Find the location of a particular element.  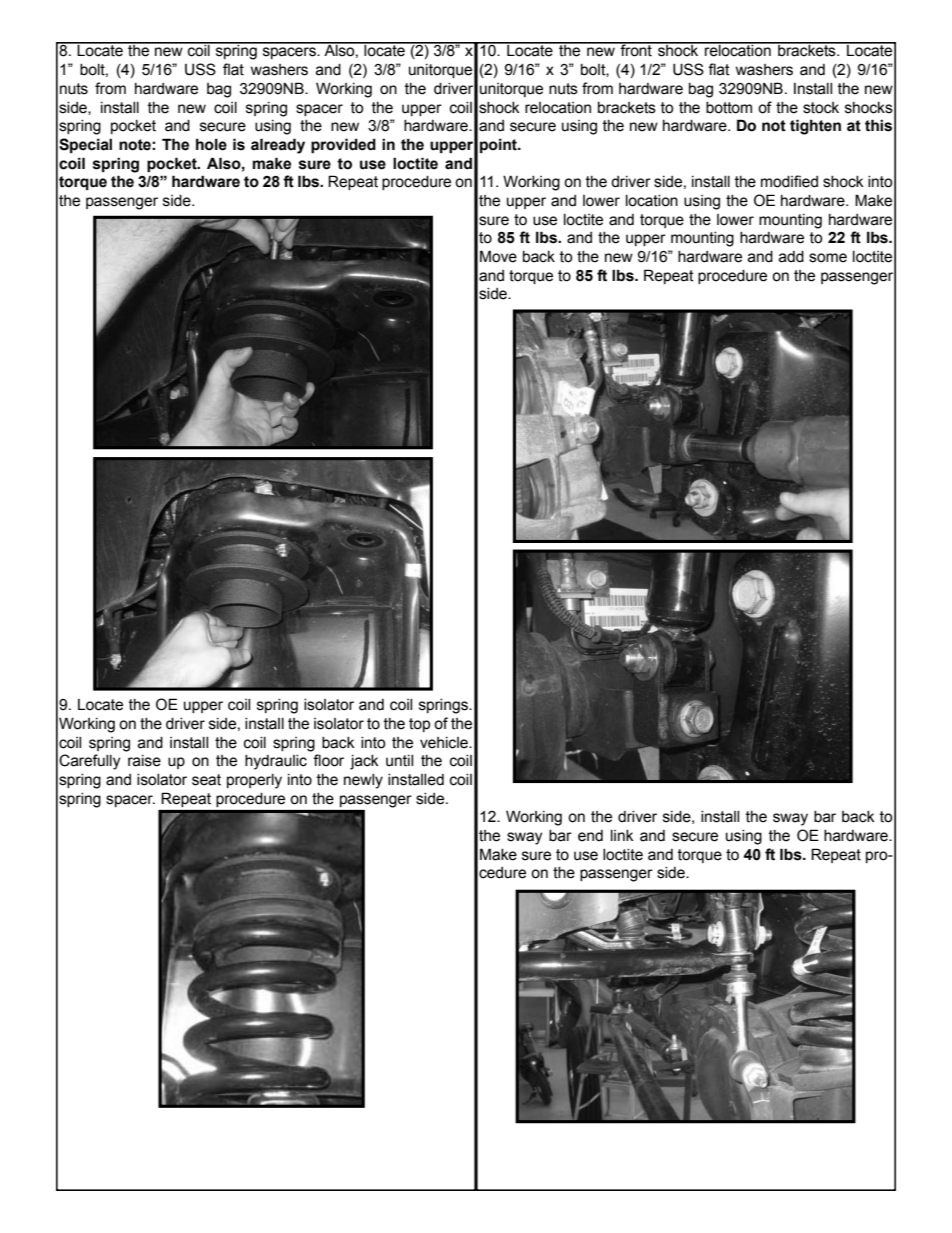

hole is located at coordinates (211, 144).
